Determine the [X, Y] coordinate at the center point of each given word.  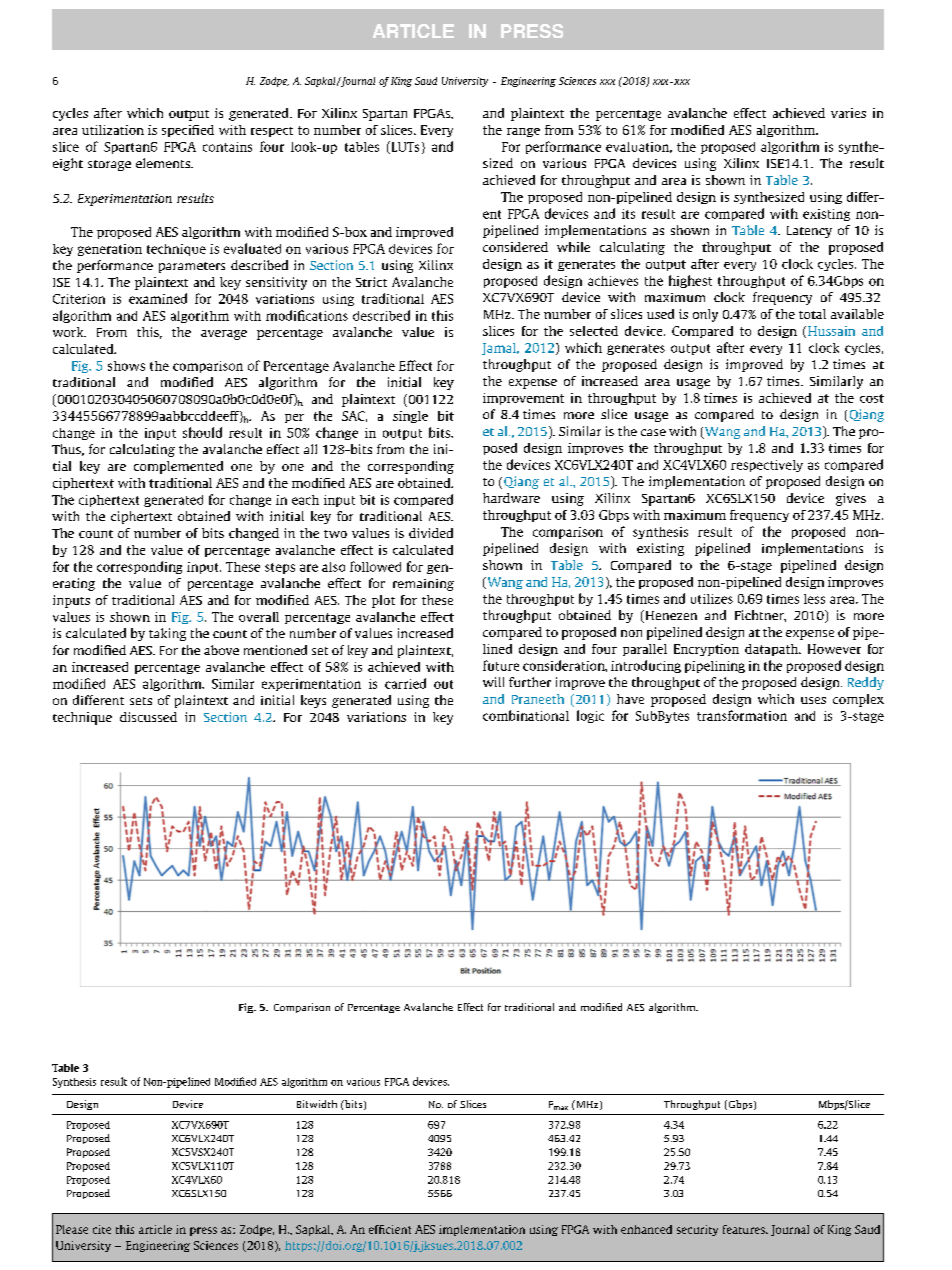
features [745, 1229]
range [523, 132]
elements [164, 163]
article [155, 1229]
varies [848, 113]
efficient [390, 1229]
